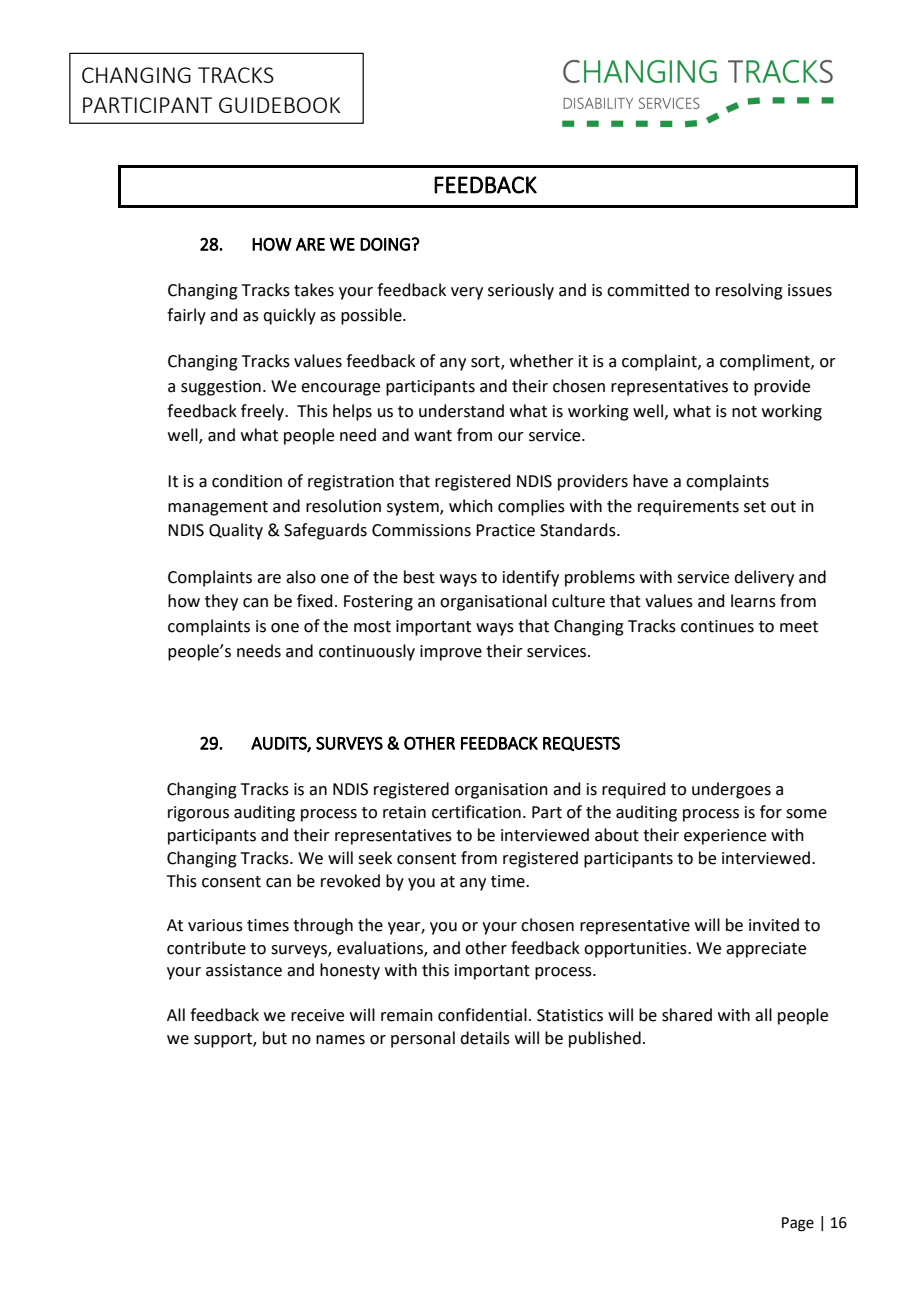  What do you see at coordinates (215, 925) in the page?
I see `various` at bounding box center [215, 925].
